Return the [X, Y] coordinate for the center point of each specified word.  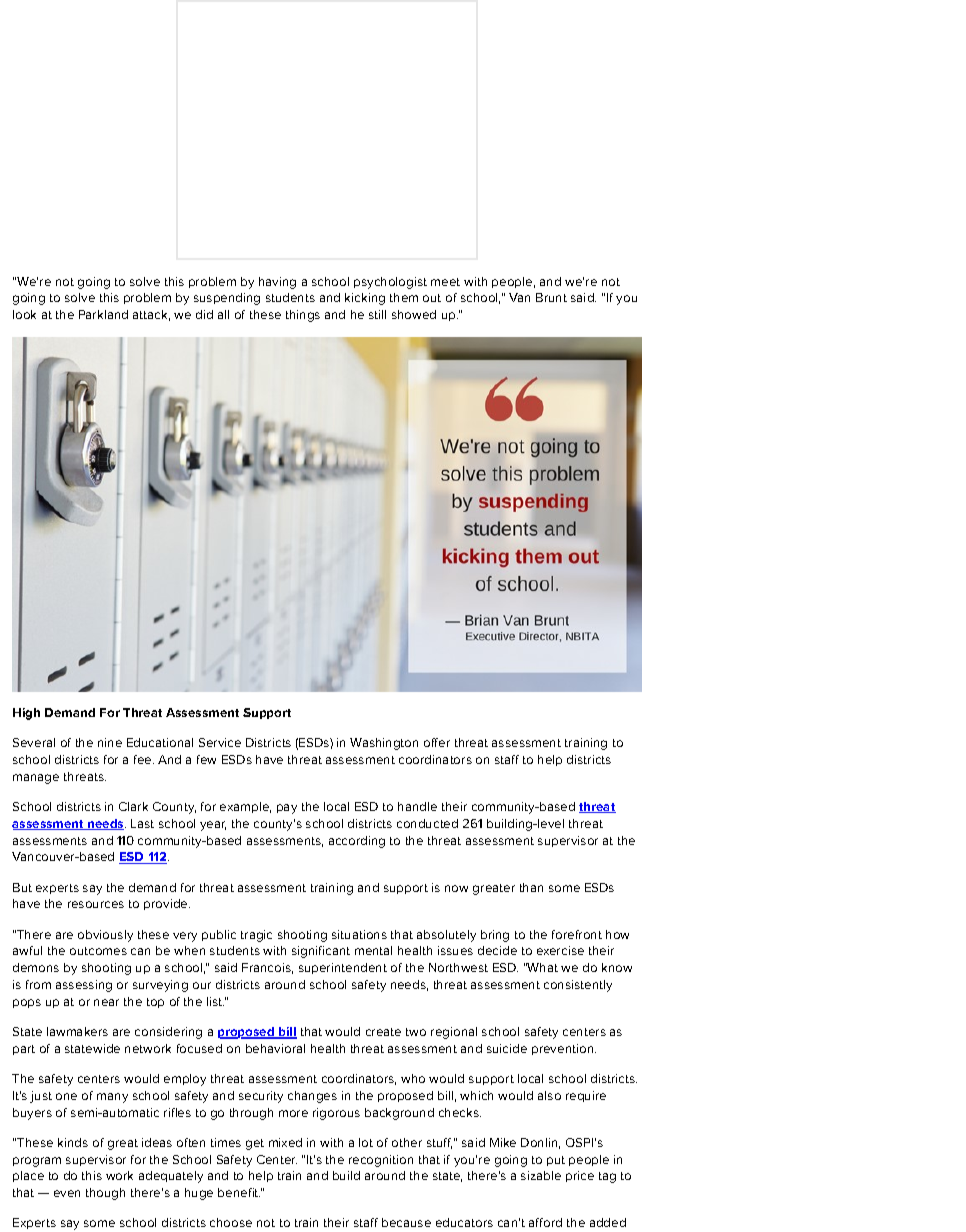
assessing [84, 986]
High [26, 714]
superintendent [343, 968]
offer [437, 742]
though [105, 1194]
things [303, 316]
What [542, 967]
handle [417, 806]
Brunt [551, 297]
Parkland [103, 314]
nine [110, 742]
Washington [384, 744]
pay [287, 809]
